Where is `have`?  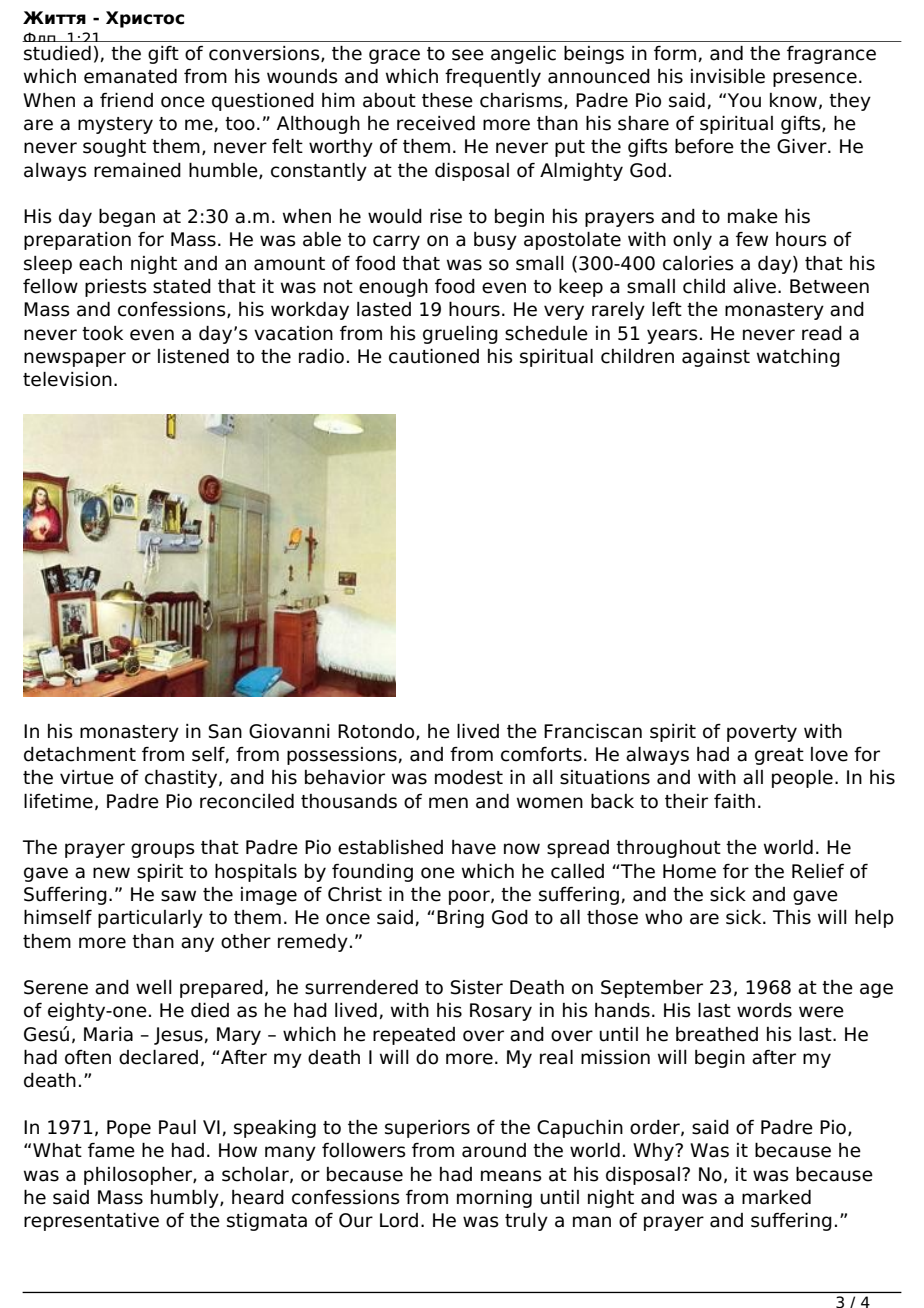
have is located at coordinates (474, 847).
